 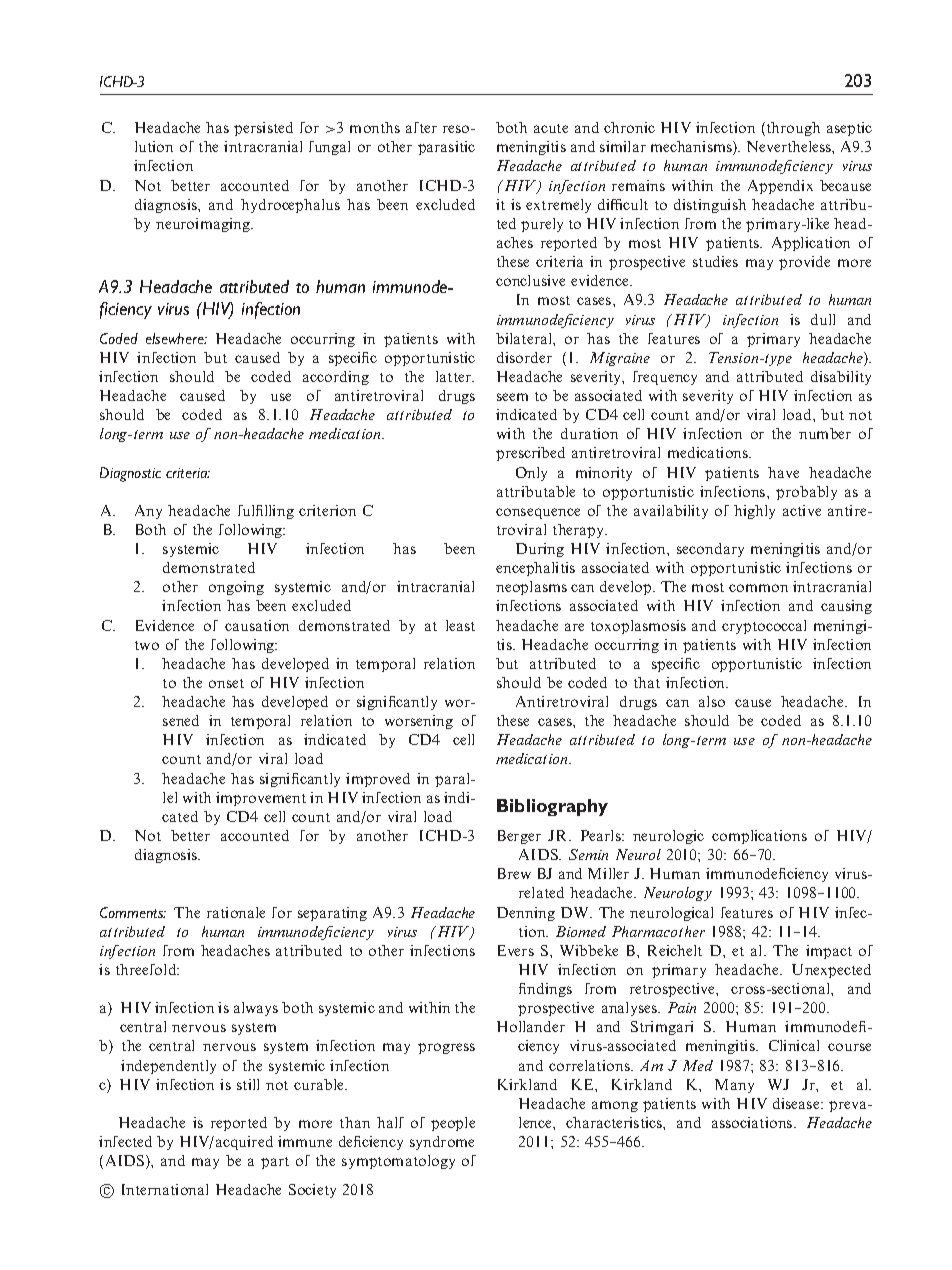 What do you see at coordinates (336, 378) in the document?
I see `according` at bounding box center [336, 378].
